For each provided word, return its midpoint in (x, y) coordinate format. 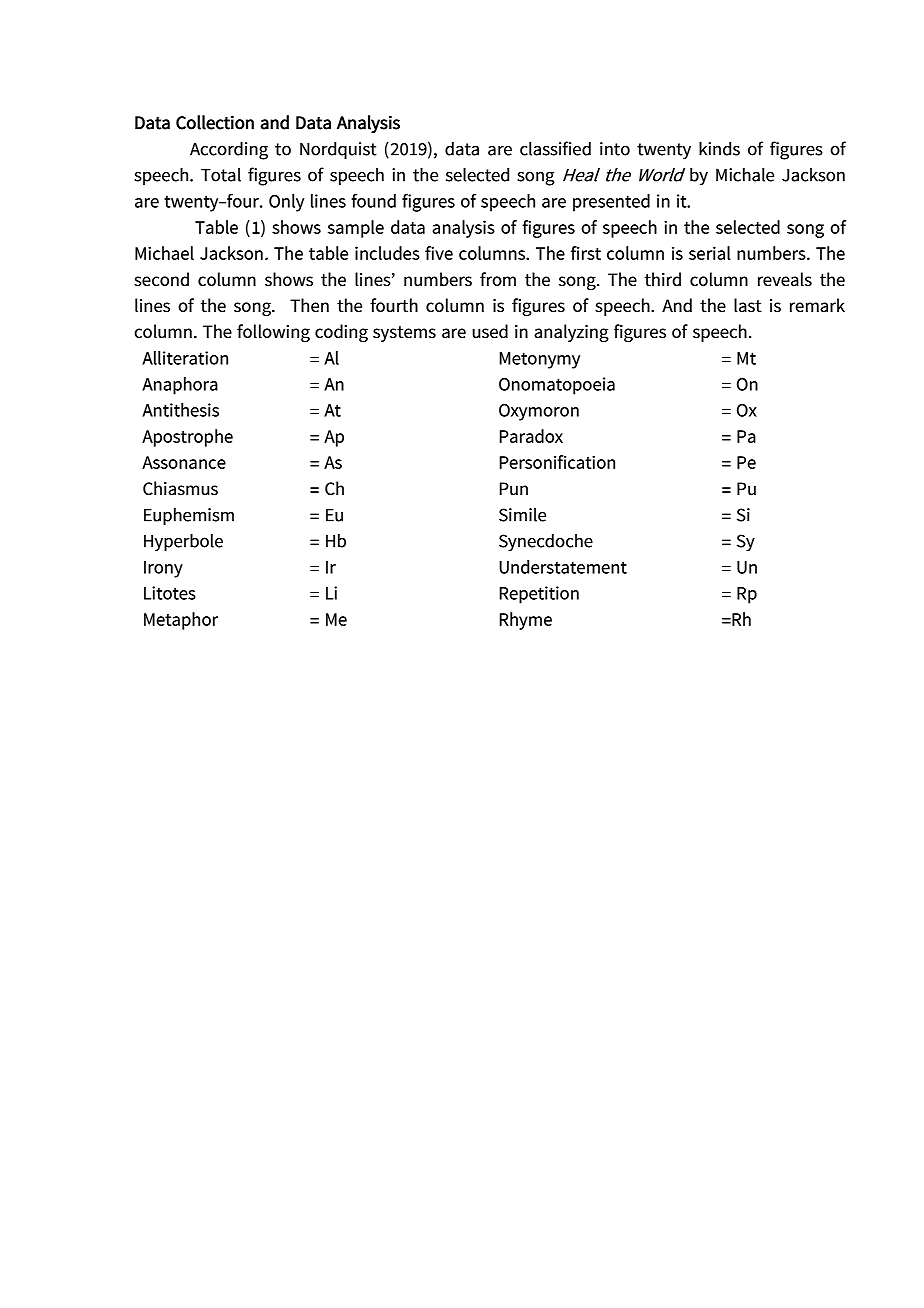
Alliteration (185, 358)
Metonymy (540, 360)
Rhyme (526, 621)
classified (555, 148)
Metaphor (181, 621)
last (748, 305)
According (229, 150)
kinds (719, 148)
